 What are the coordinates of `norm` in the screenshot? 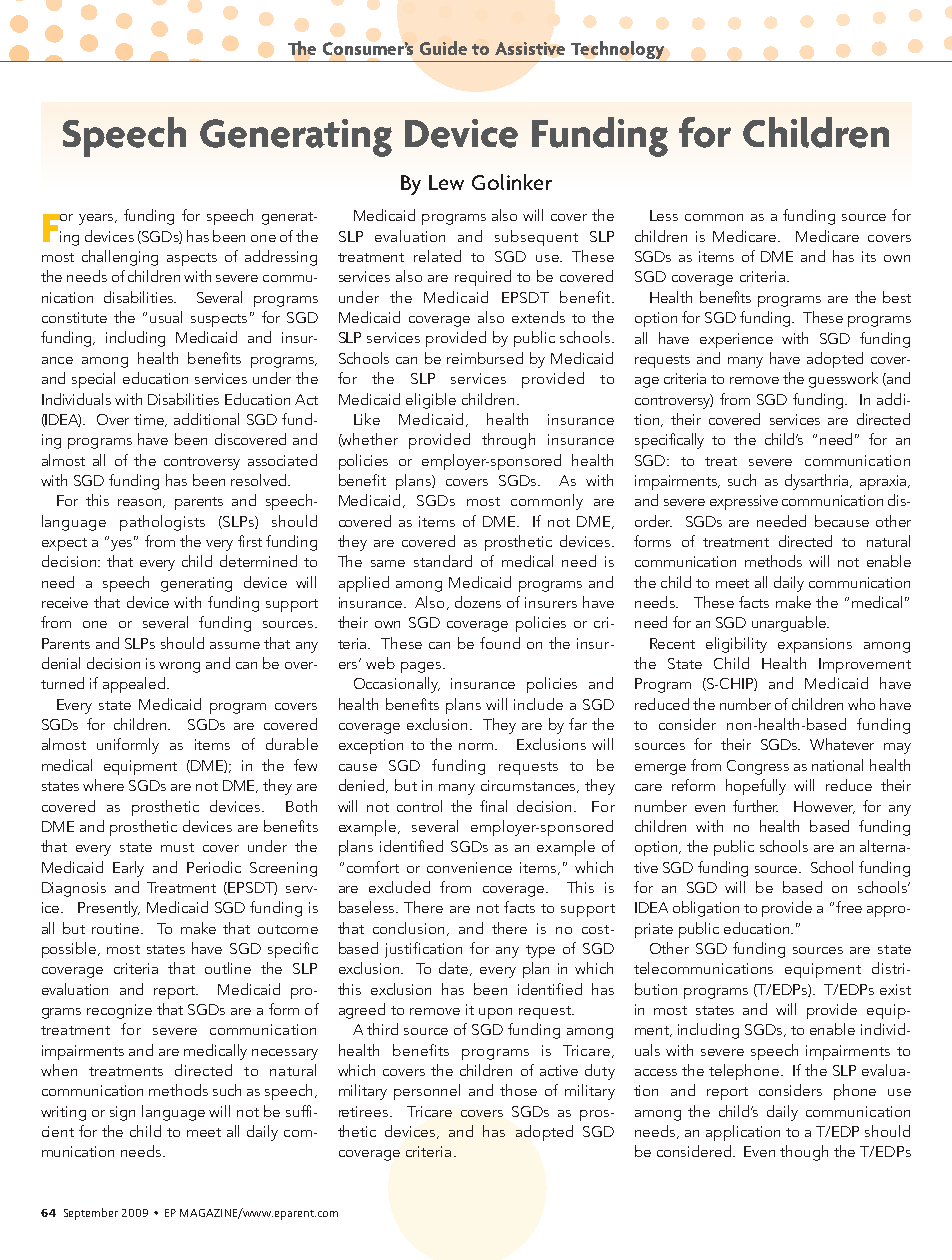 It's located at (478, 746).
